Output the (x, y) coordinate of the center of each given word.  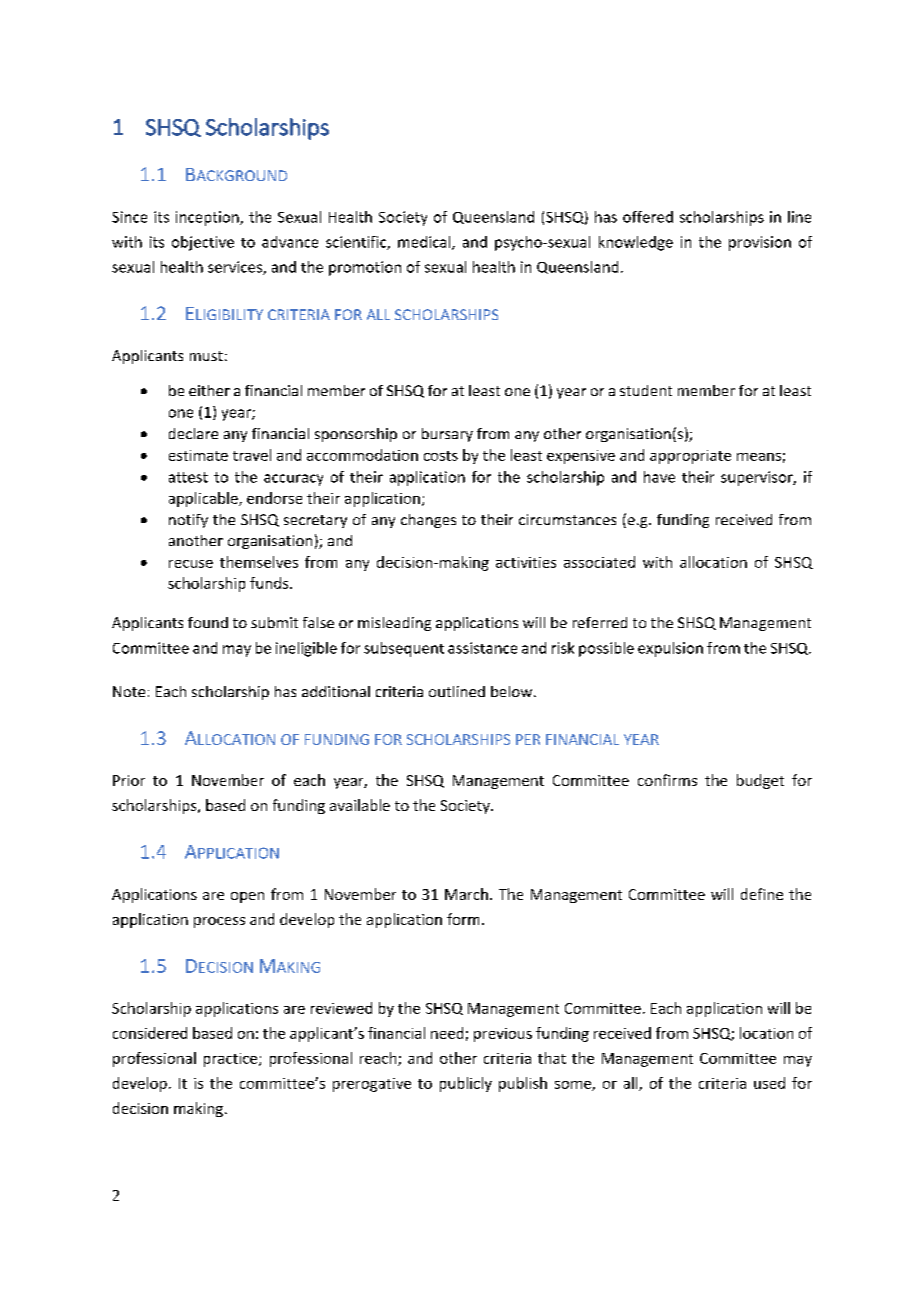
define (762, 894)
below (513, 691)
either (209, 390)
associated (599, 562)
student (646, 390)
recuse (191, 564)
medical (425, 243)
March (466, 894)
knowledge (636, 243)
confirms (667, 780)
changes (428, 521)
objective (203, 243)
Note (129, 691)
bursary (447, 435)
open (247, 897)
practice (232, 1060)
